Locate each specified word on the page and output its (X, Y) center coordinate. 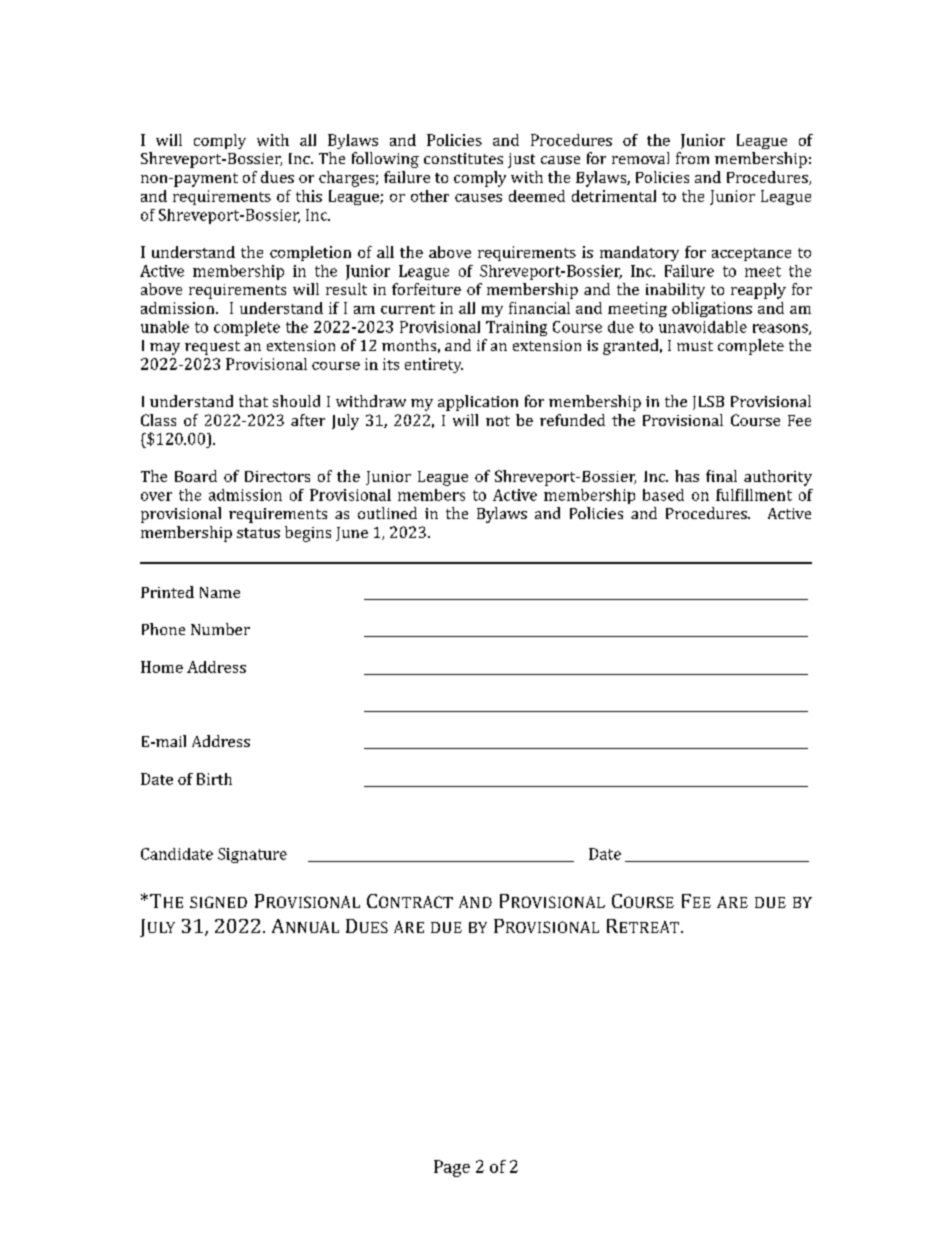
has (687, 476)
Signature (252, 855)
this (309, 196)
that (253, 401)
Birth (214, 779)
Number (220, 629)
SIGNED (218, 902)
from (692, 158)
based (663, 495)
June (352, 534)
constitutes (463, 158)
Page (452, 1168)
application (478, 403)
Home (162, 667)
